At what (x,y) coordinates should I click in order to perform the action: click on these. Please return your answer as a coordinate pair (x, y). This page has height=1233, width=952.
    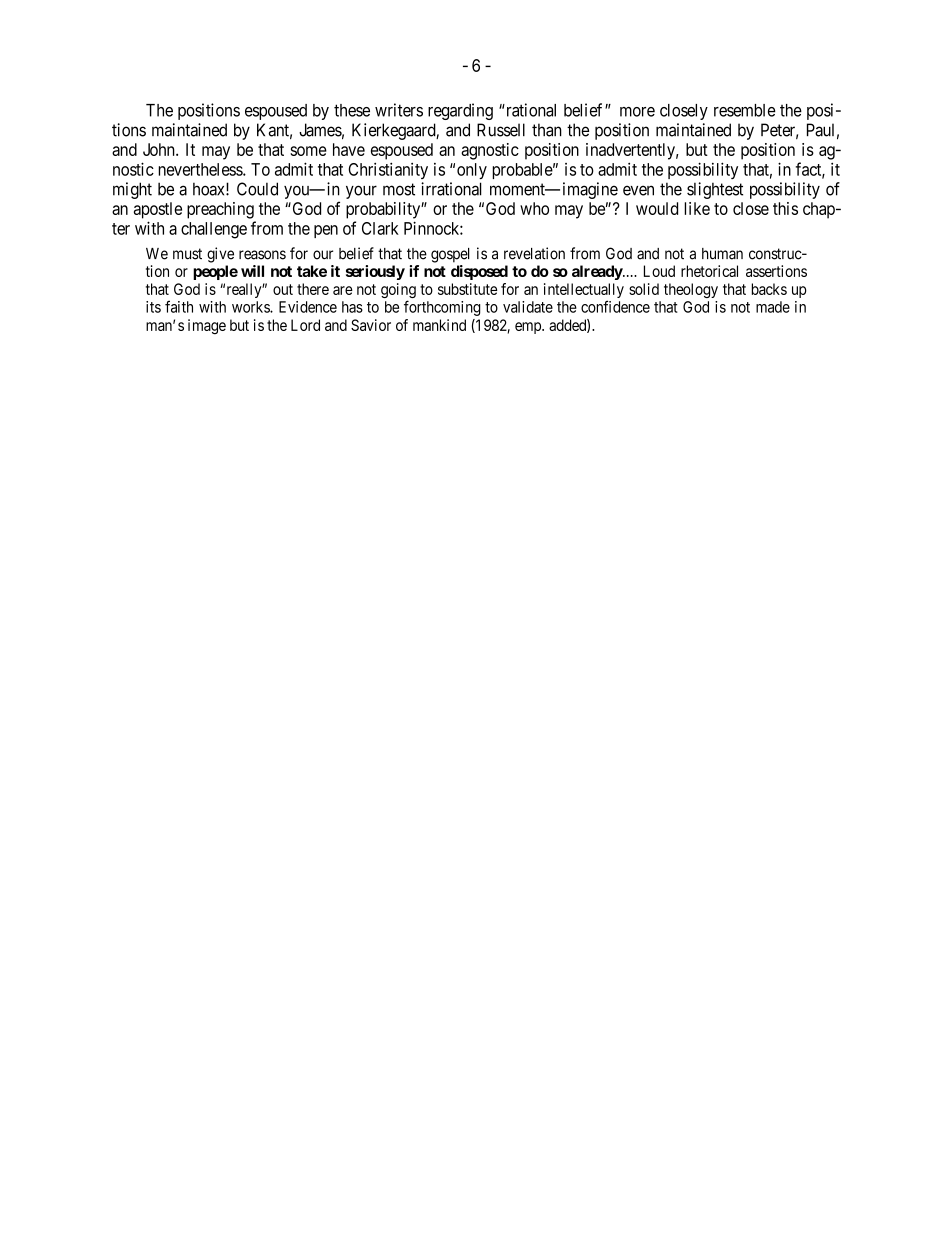
    Looking at the image, I should click on (352, 110).
